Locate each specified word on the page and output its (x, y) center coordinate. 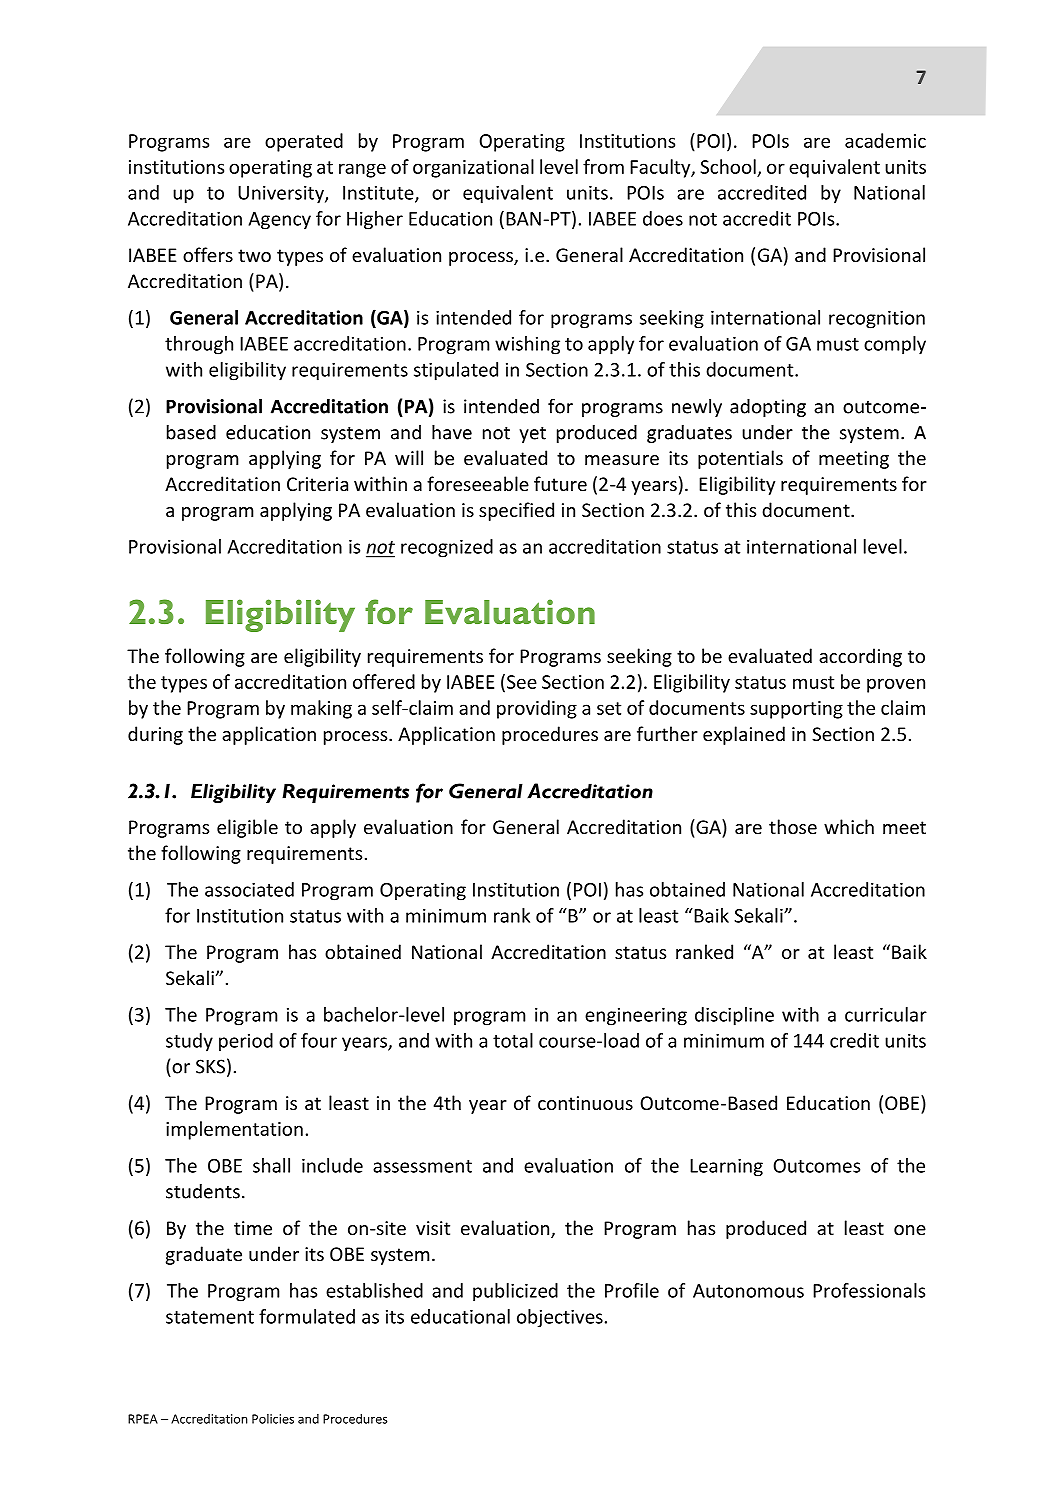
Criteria (317, 484)
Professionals (869, 1290)
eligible (247, 828)
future (560, 483)
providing (537, 709)
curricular (886, 1014)
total (513, 1040)
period (246, 1042)
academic (885, 140)
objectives (560, 1318)
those (793, 826)
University (282, 195)
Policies (273, 1419)
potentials (740, 459)
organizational (473, 168)
